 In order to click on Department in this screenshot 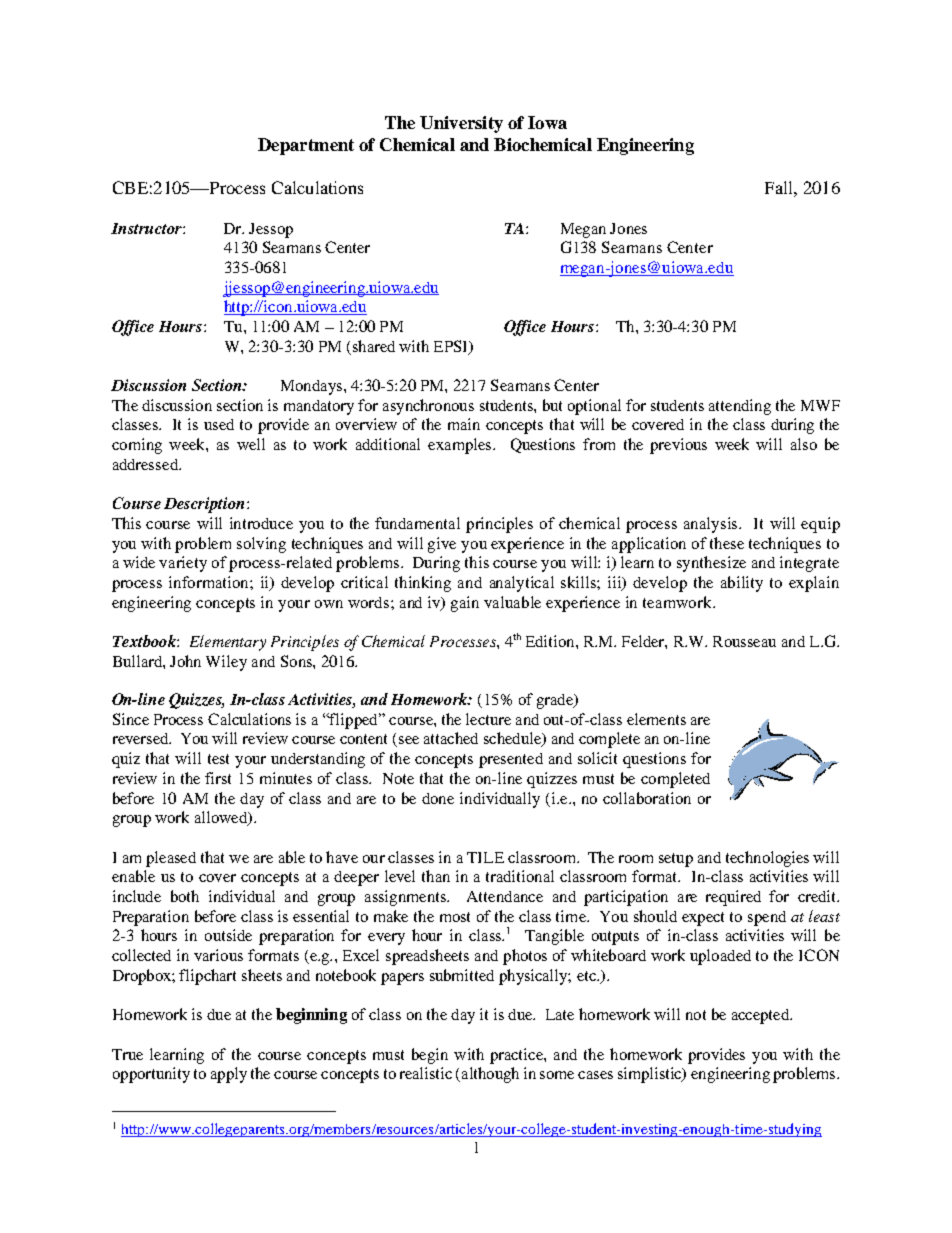, I will do `click(306, 146)`.
